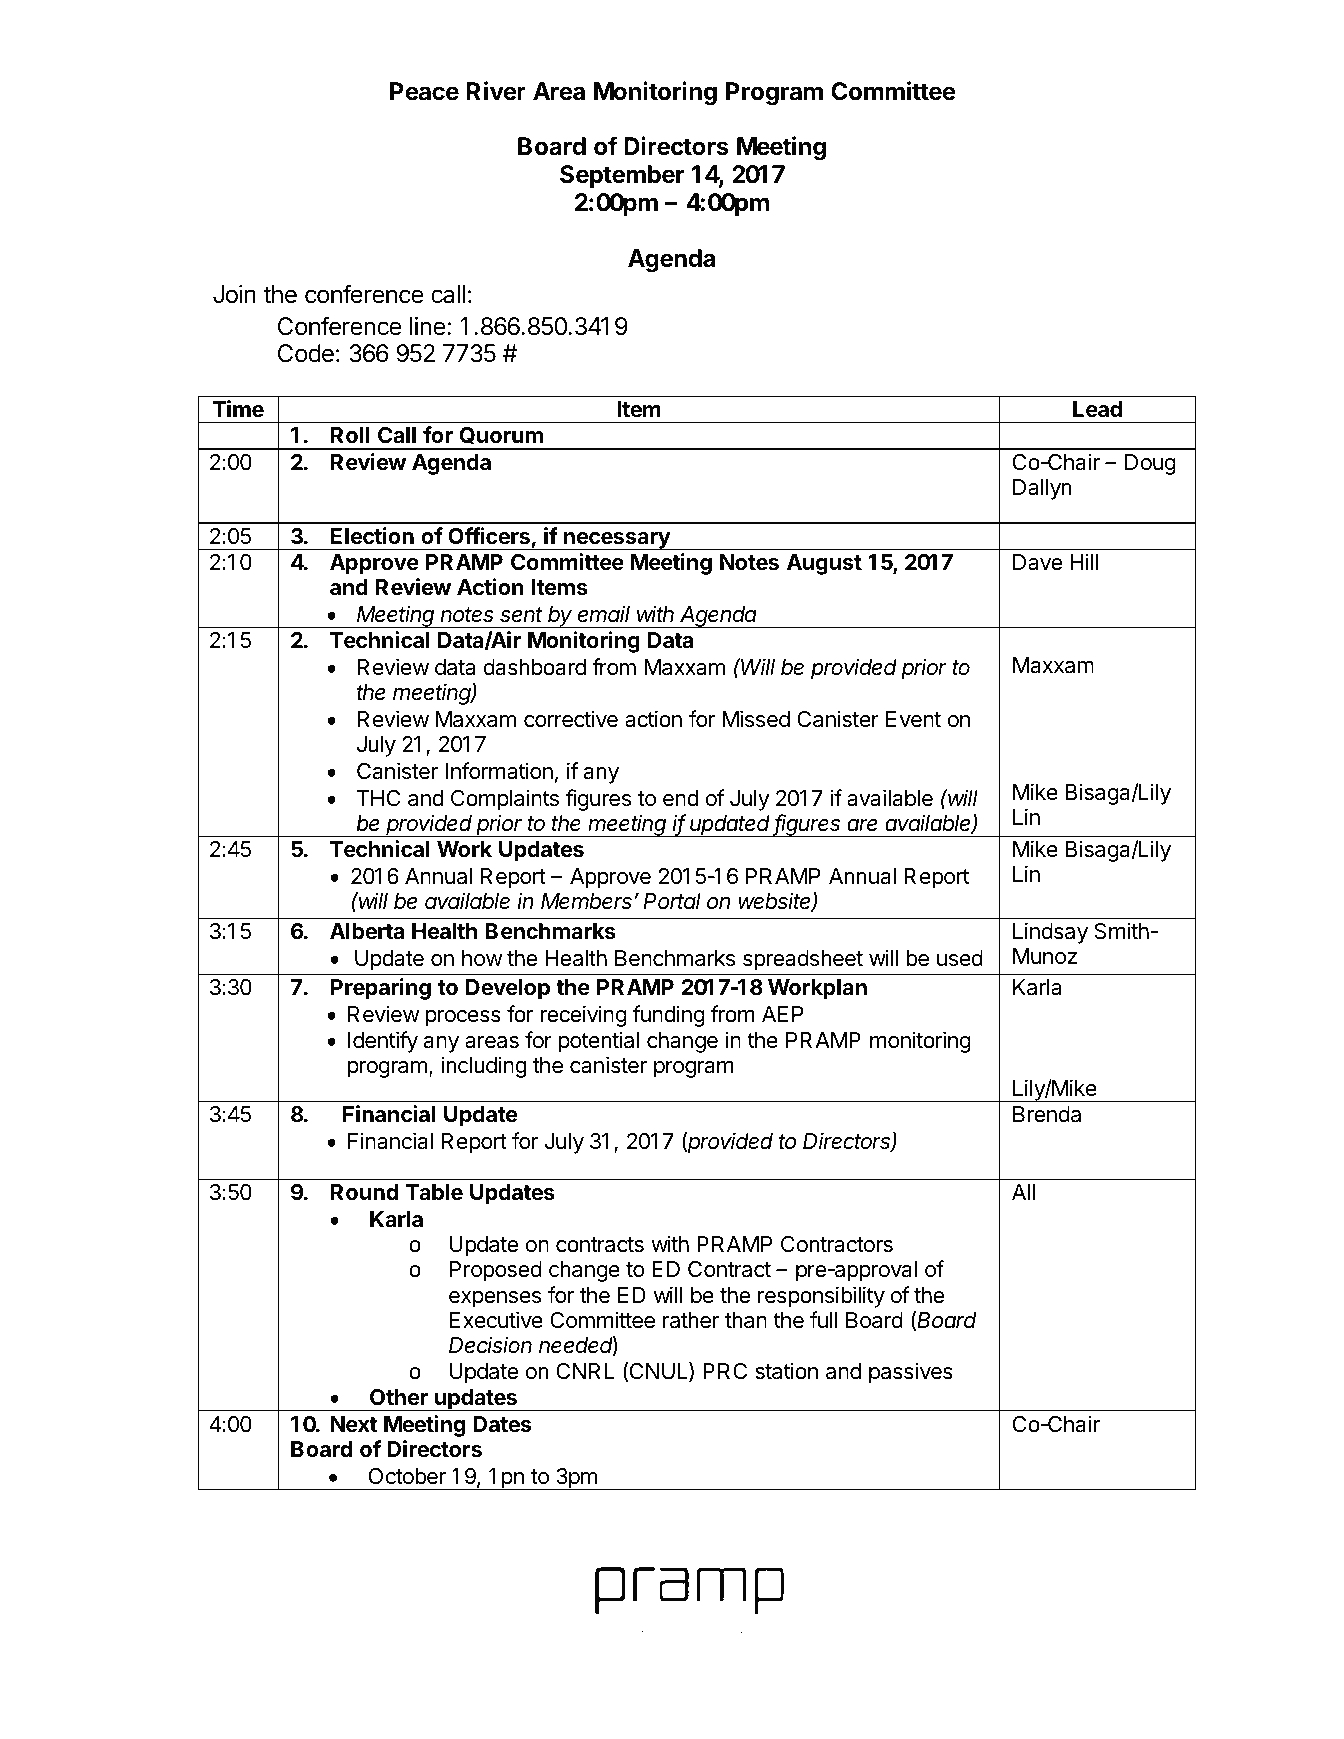 This image has width=1344, height=1739. What do you see at coordinates (372, 535) in the image?
I see `Election` at bounding box center [372, 535].
